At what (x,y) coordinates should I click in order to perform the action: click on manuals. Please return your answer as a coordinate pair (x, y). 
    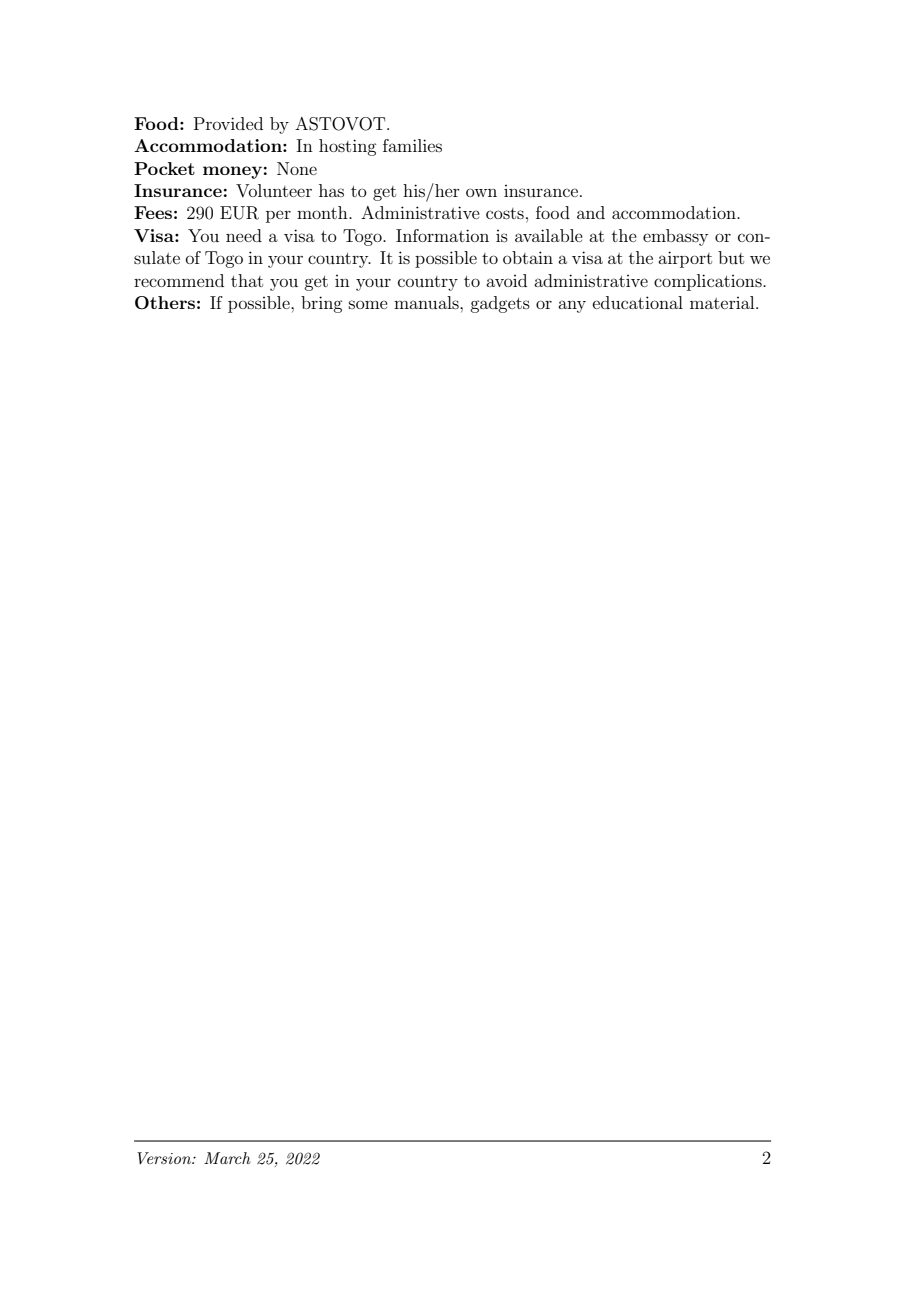
    Looking at the image, I should click on (427, 302).
